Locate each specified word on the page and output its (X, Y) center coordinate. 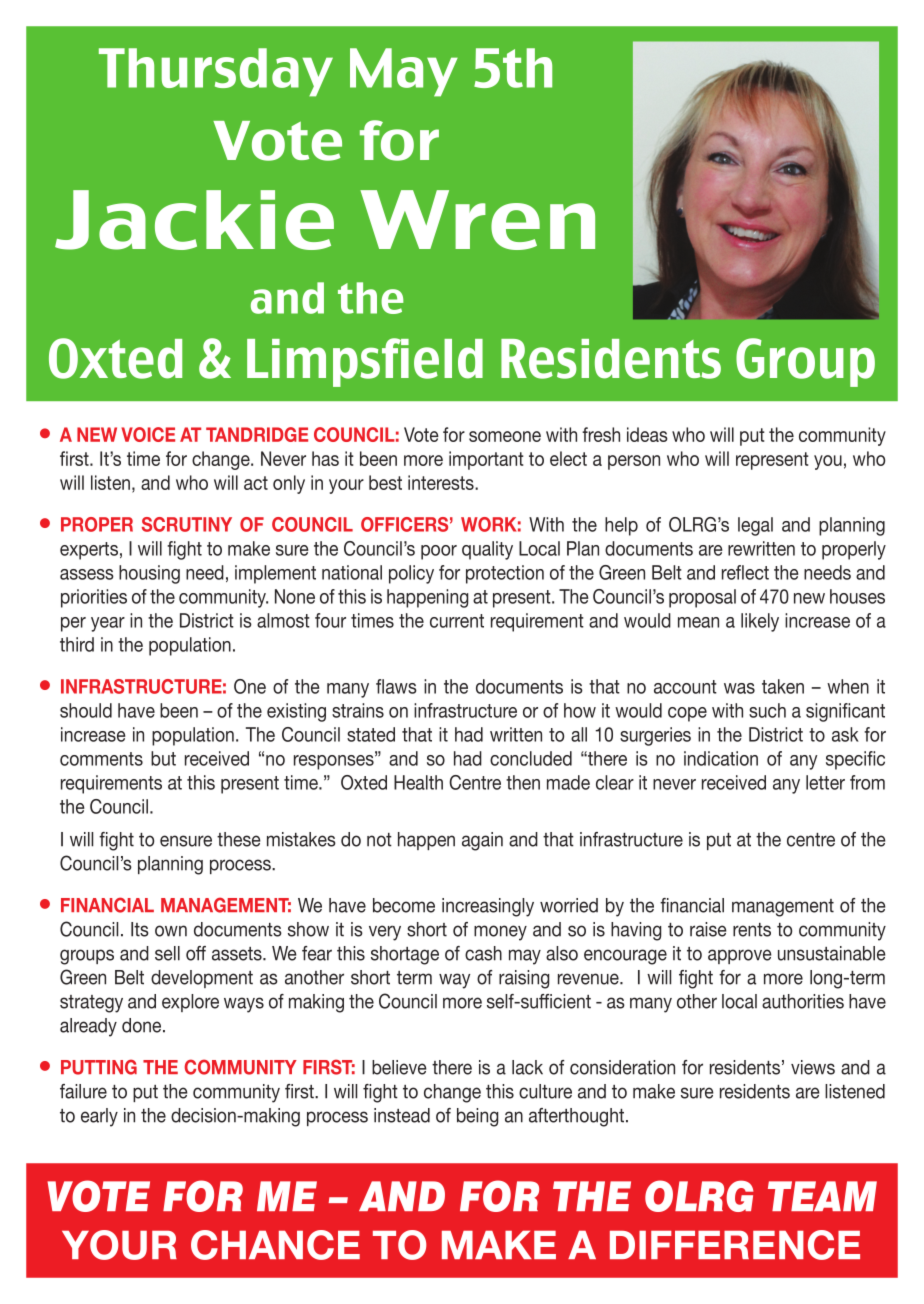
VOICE (148, 434)
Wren (477, 220)
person (634, 462)
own (171, 931)
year (108, 624)
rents (752, 930)
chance (275, 1245)
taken (783, 686)
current (457, 621)
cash (483, 953)
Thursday (216, 72)
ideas (647, 434)
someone (505, 436)
